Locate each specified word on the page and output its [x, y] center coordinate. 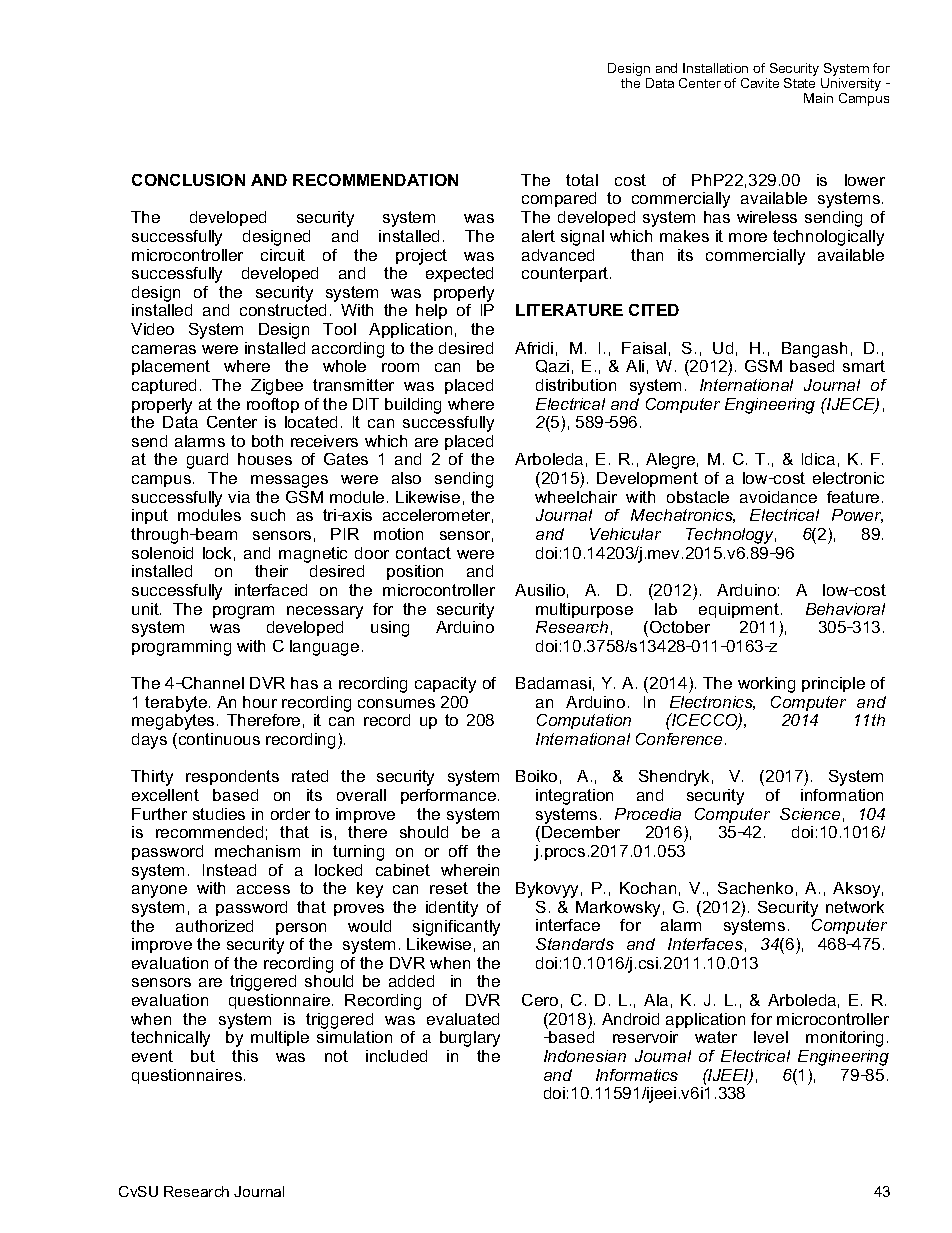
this [245, 1056]
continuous [218, 739]
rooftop [273, 405]
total [582, 180]
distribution [576, 385]
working [766, 685]
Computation [584, 721]
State [799, 83]
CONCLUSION [188, 180]
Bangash [814, 350]
